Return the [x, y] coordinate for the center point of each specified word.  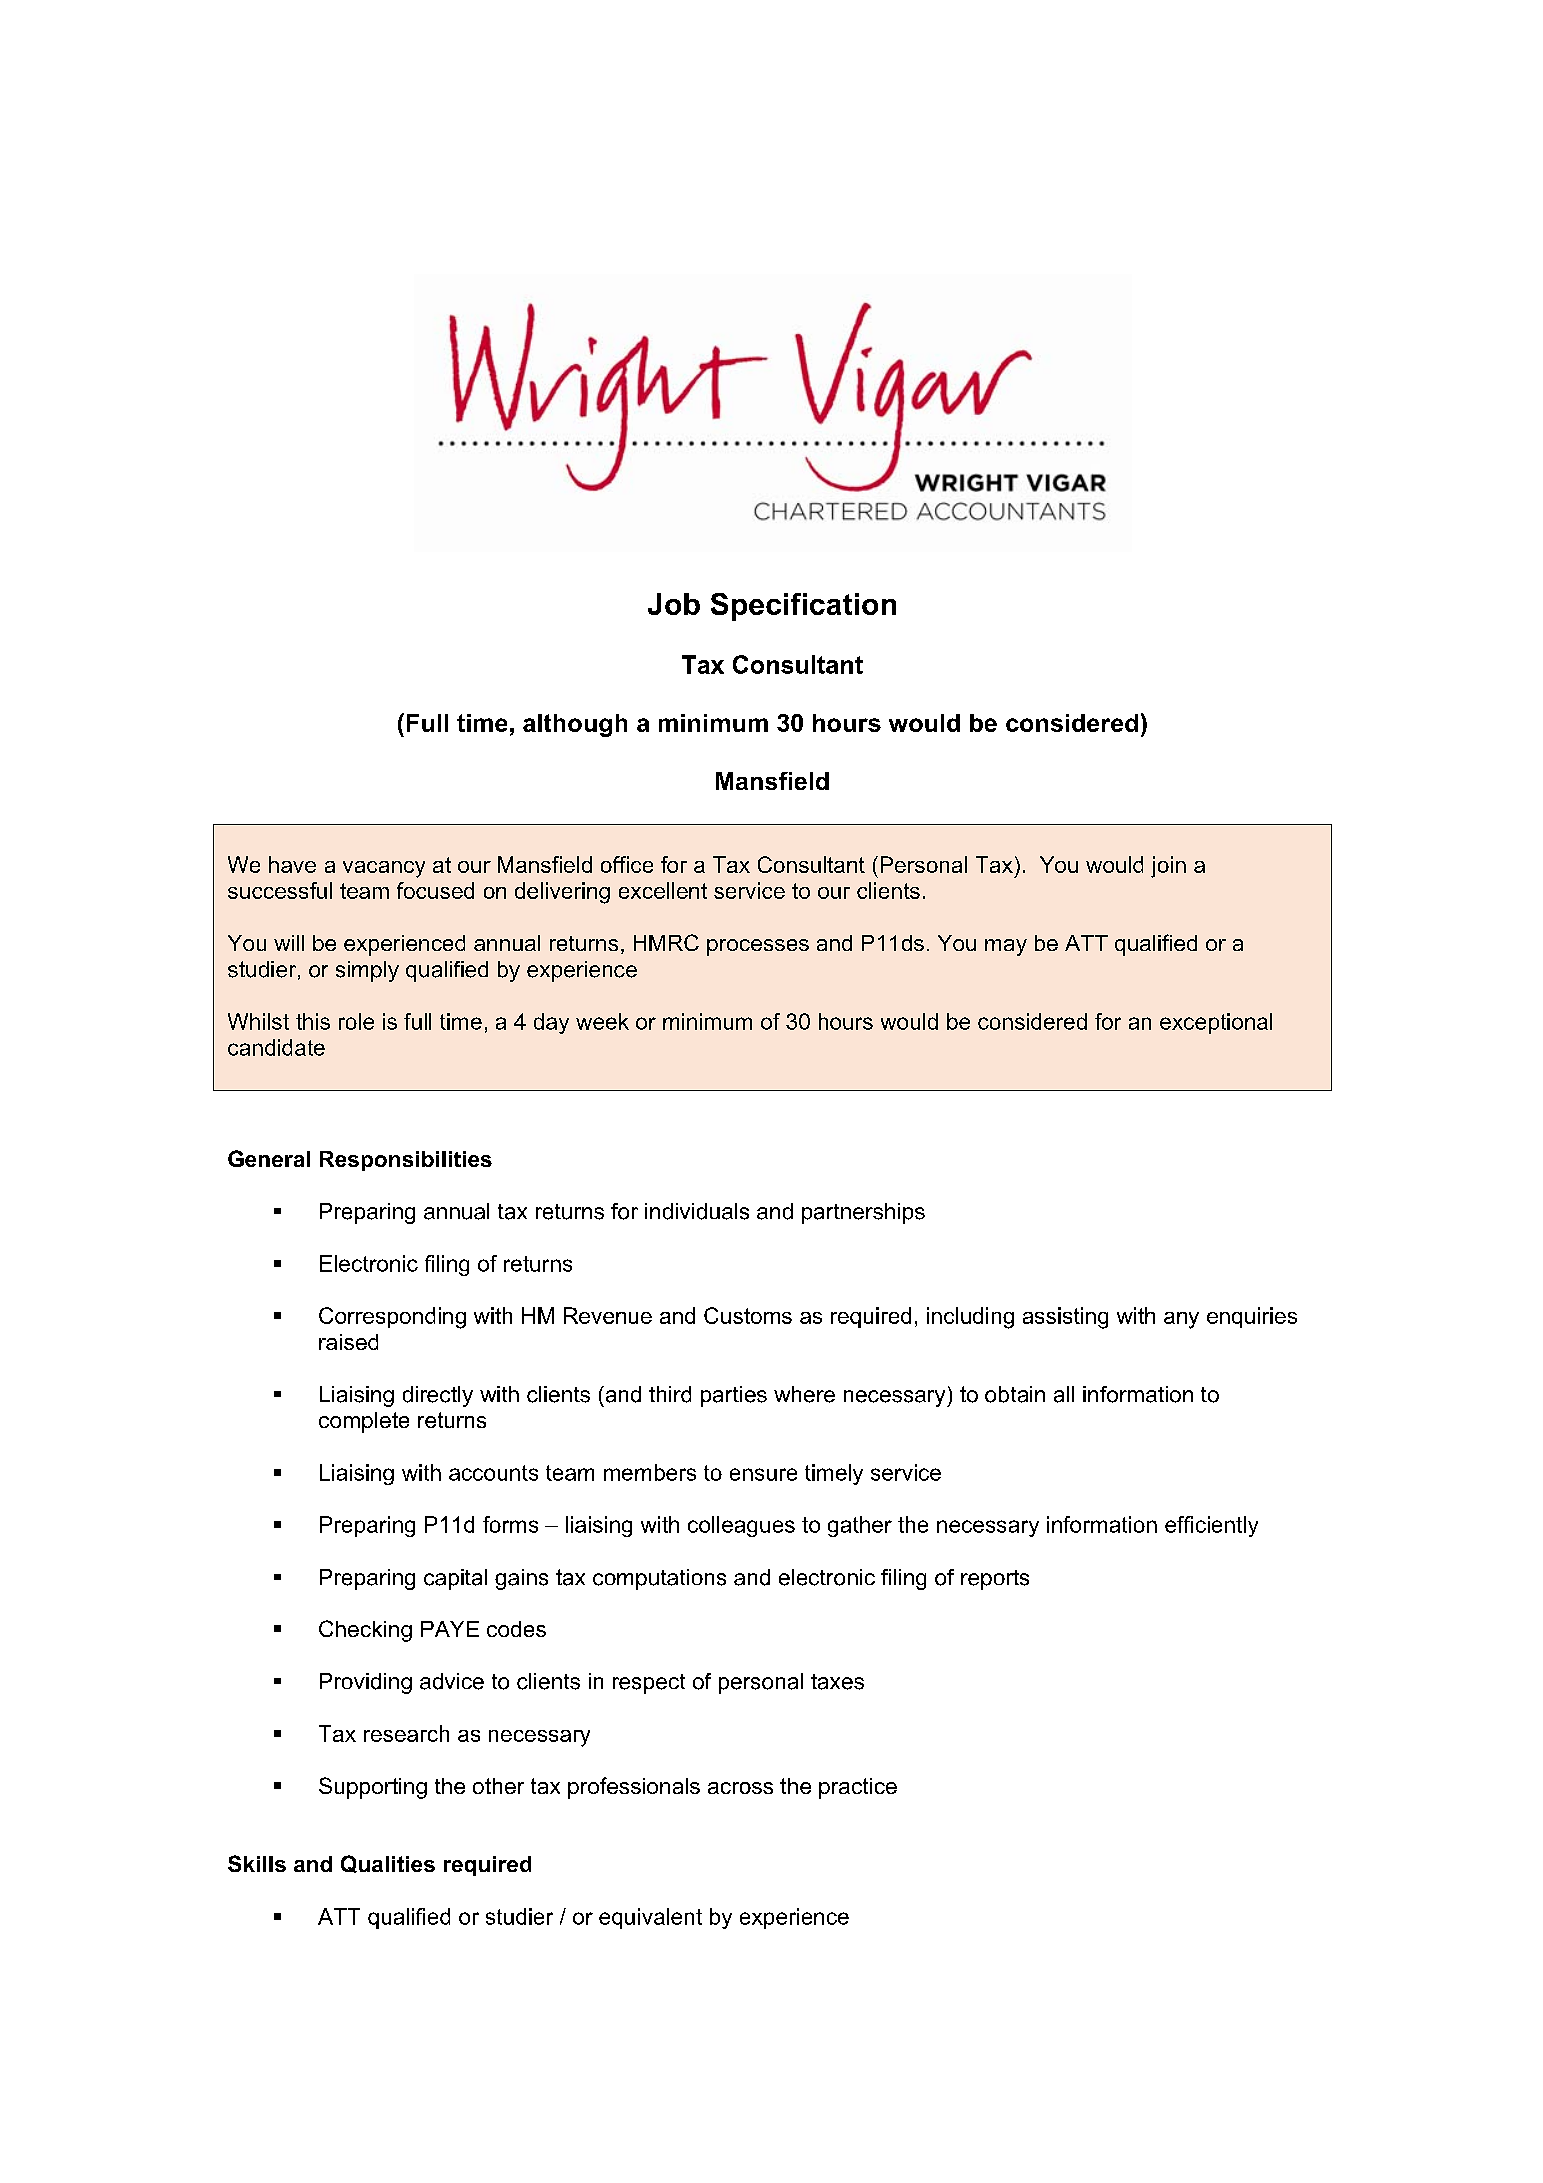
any [1181, 1320]
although [575, 725]
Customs [748, 1315]
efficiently [1211, 1526]
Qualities [388, 1864]
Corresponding [392, 1318]
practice [858, 1788]
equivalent [650, 1918]
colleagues [741, 1526]
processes [758, 947]
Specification [803, 607]
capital [455, 1579]
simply [367, 971]
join [1168, 867]
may [1006, 947]
